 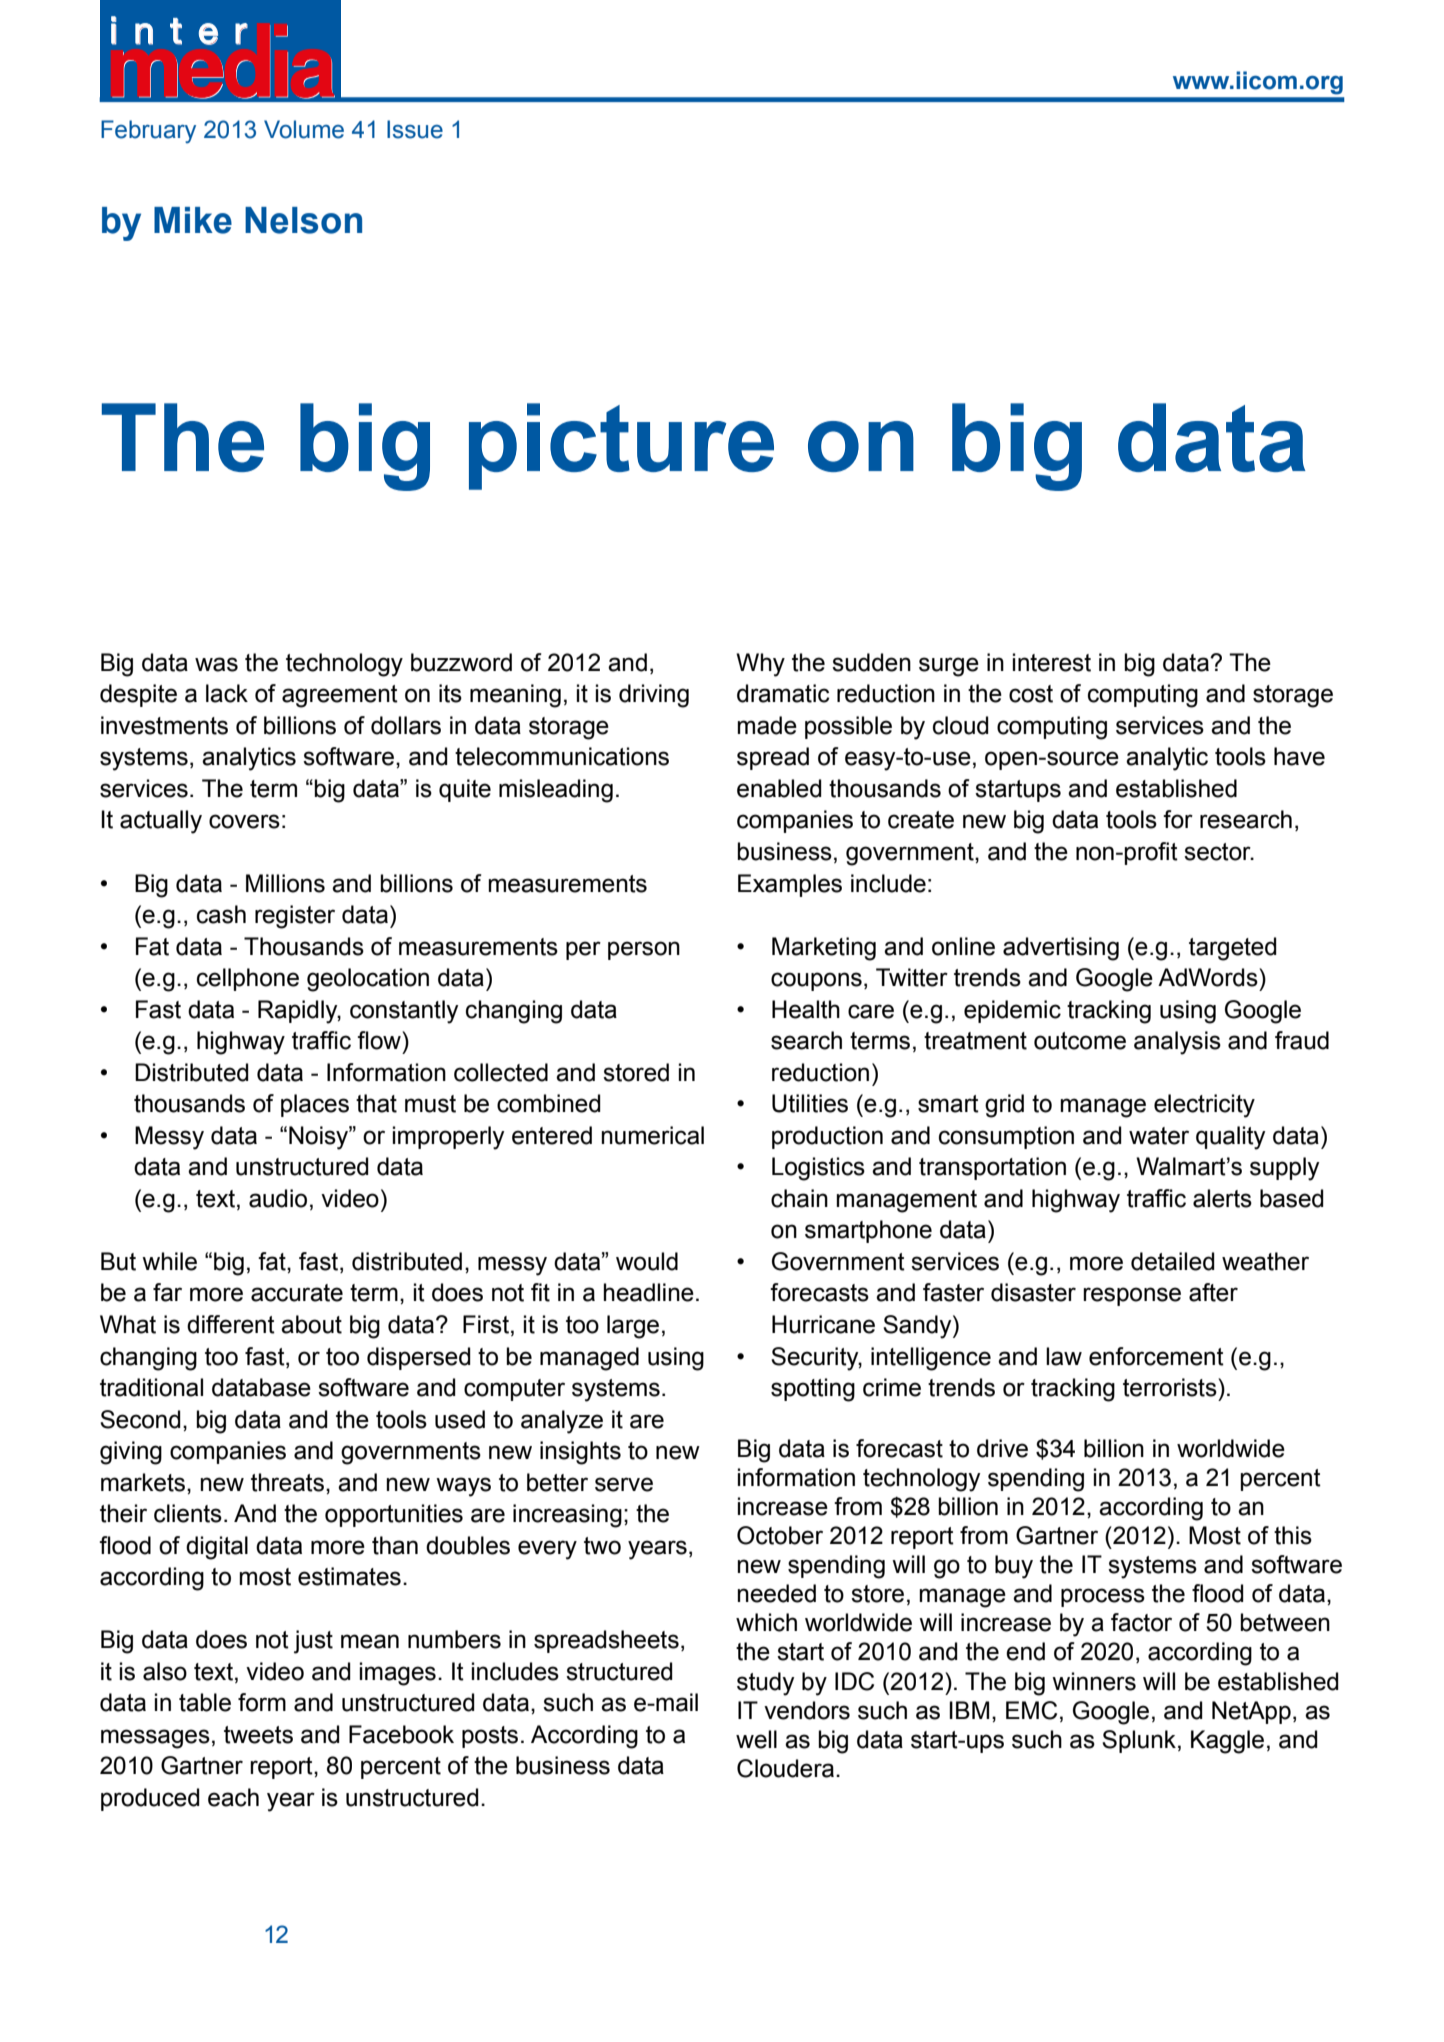 What do you see at coordinates (654, 696) in the screenshot?
I see `driving` at bounding box center [654, 696].
